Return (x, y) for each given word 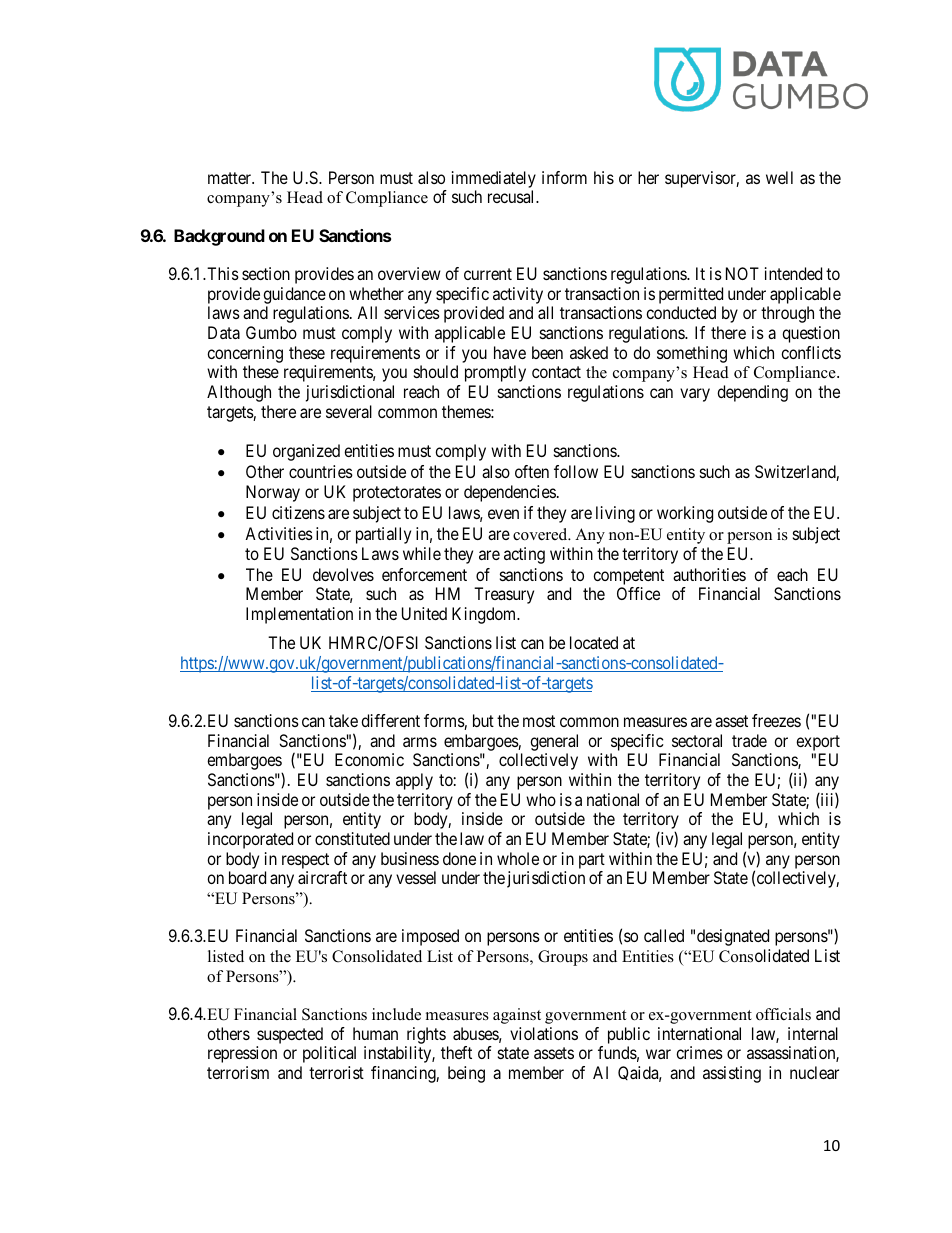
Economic (369, 759)
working (685, 514)
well (779, 177)
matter (231, 178)
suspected (291, 1037)
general (554, 742)
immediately (494, 179)
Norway (273, 493)
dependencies (510, 493)
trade (749, 740)
